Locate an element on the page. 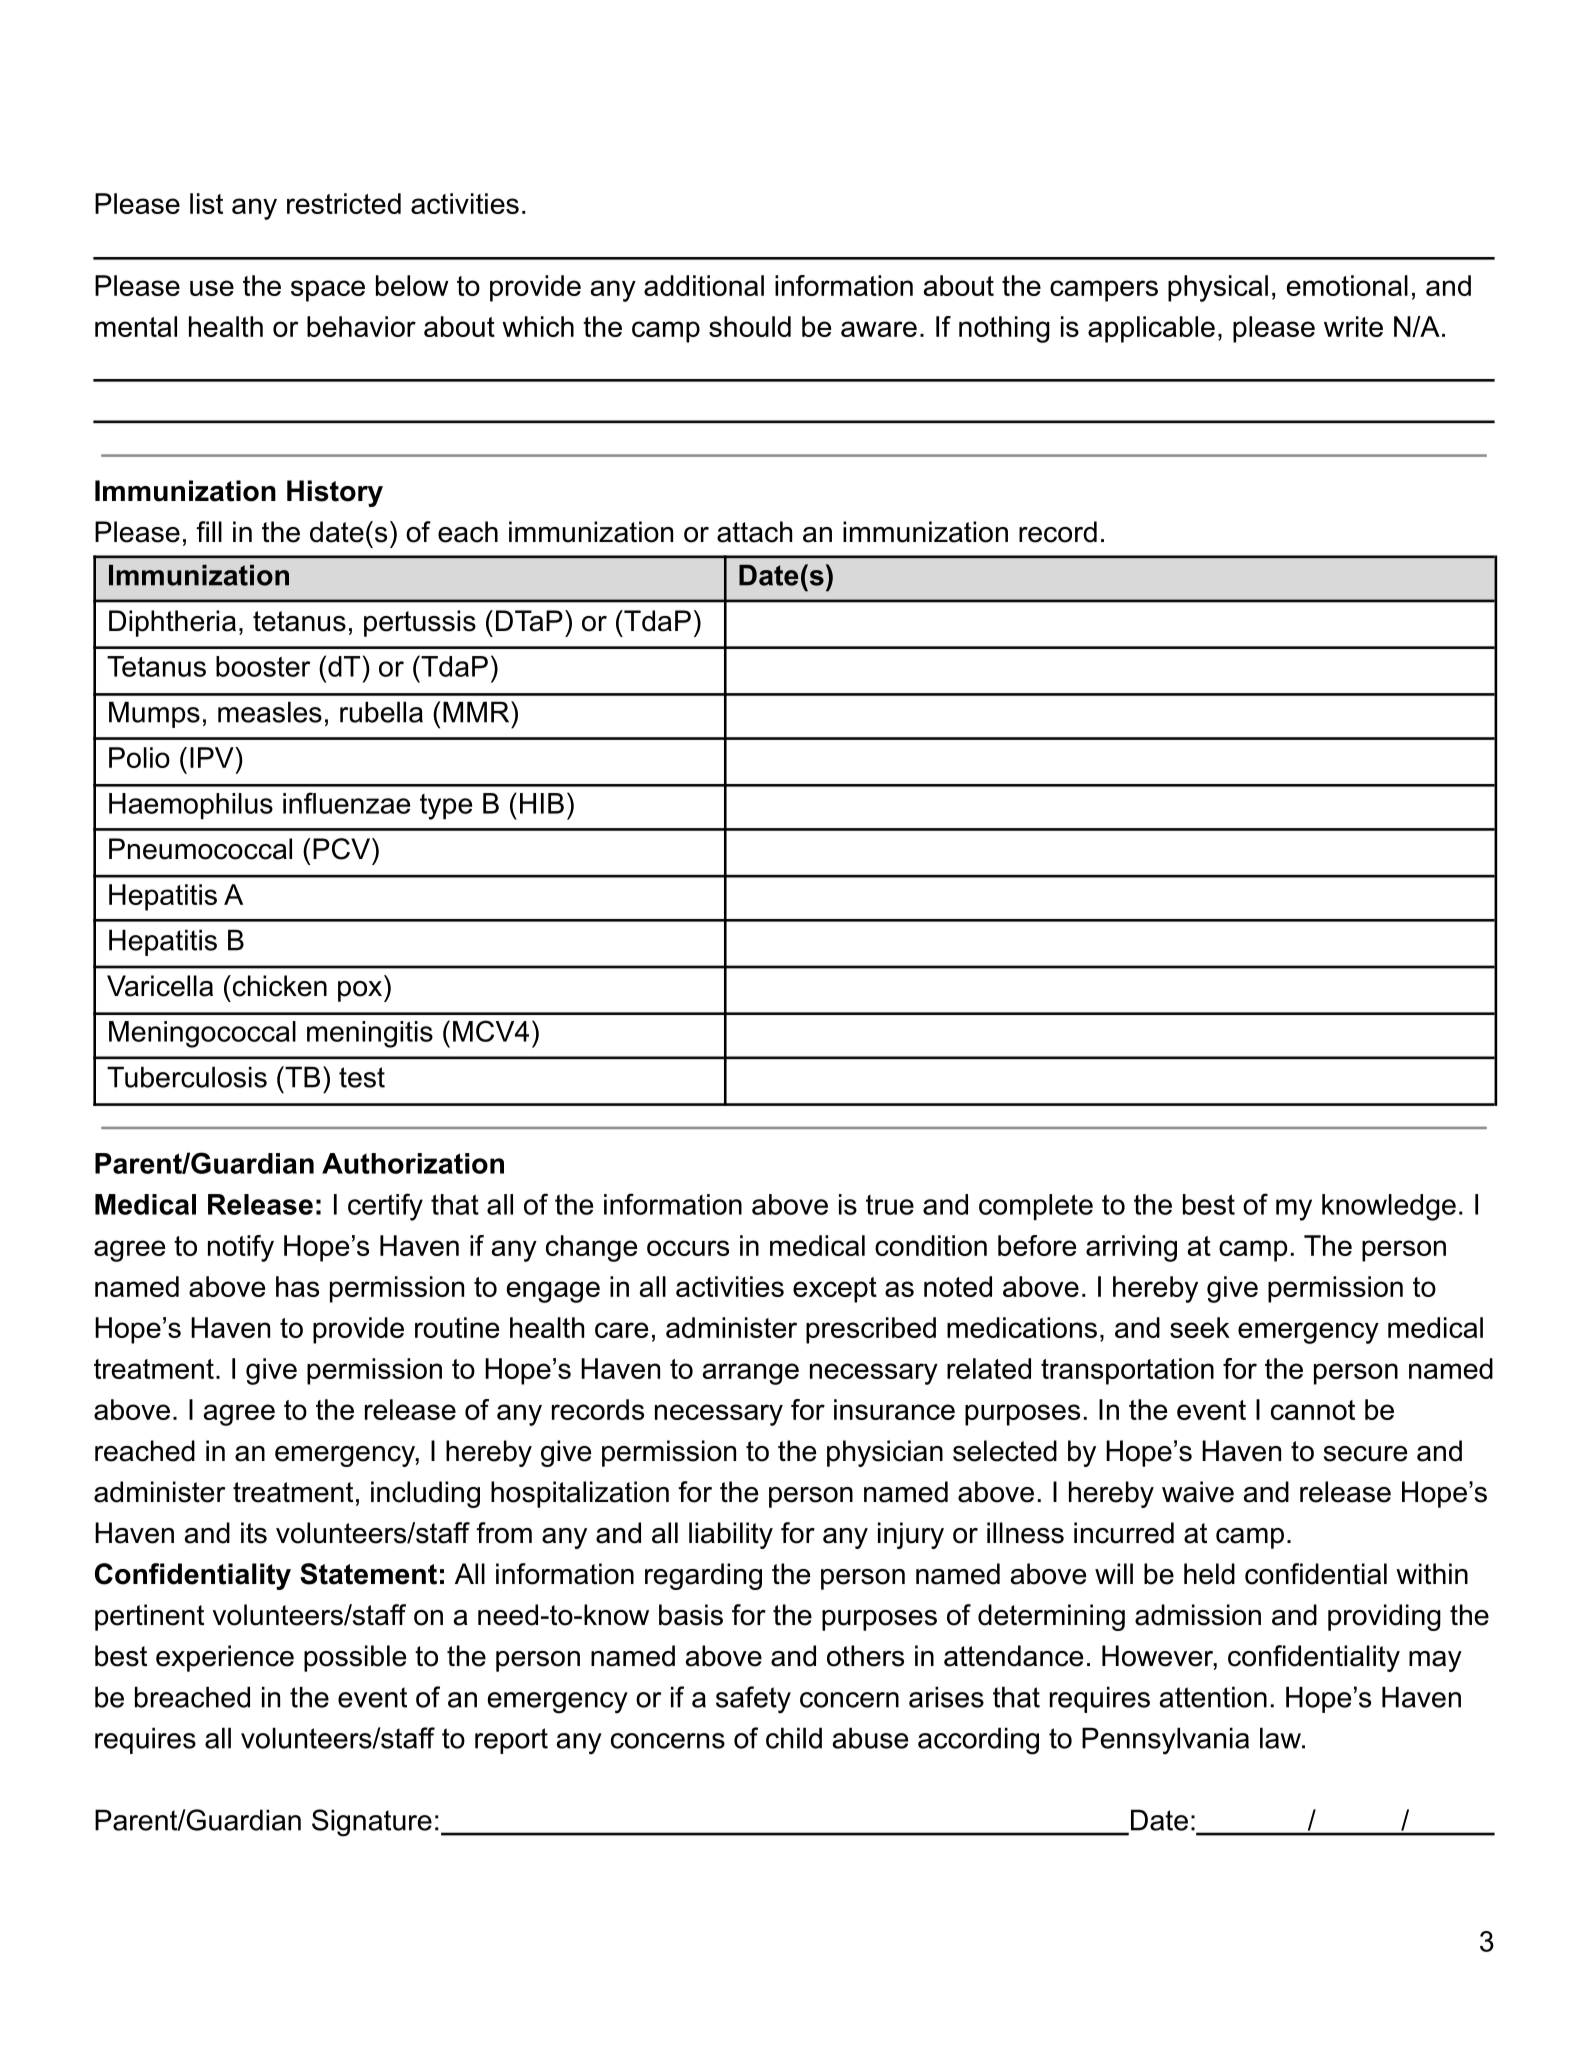  arrange is located at coordinates (751, 1374).
